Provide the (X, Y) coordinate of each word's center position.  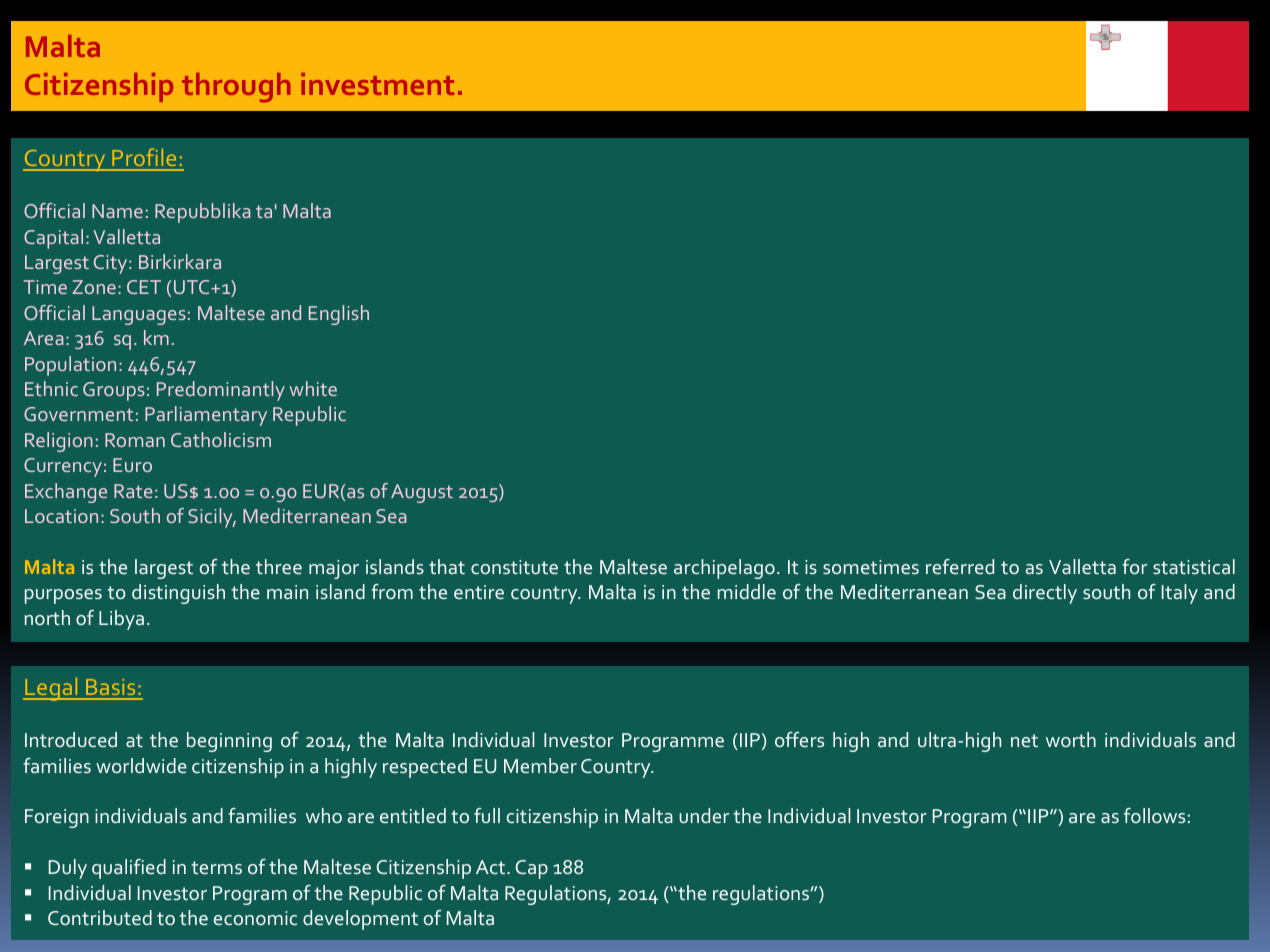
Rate (133, 491)
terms (216, 867)
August (422, 493)
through (236, 88)
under (704, 815)
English (339, 315)
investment (377, 84)
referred (960, 566)
